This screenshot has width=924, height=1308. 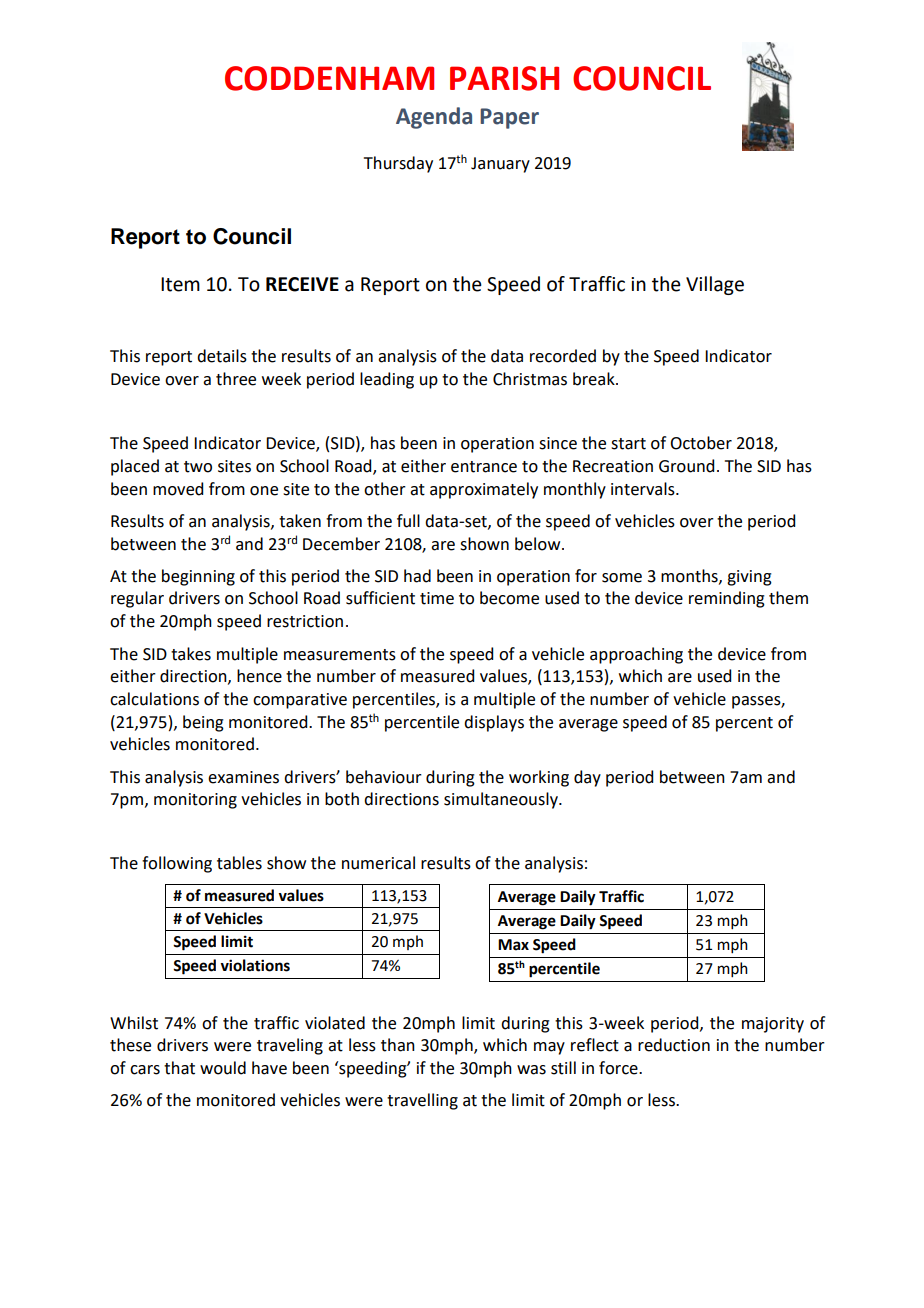 I want to click on would, so click(x=223, y=1068).
